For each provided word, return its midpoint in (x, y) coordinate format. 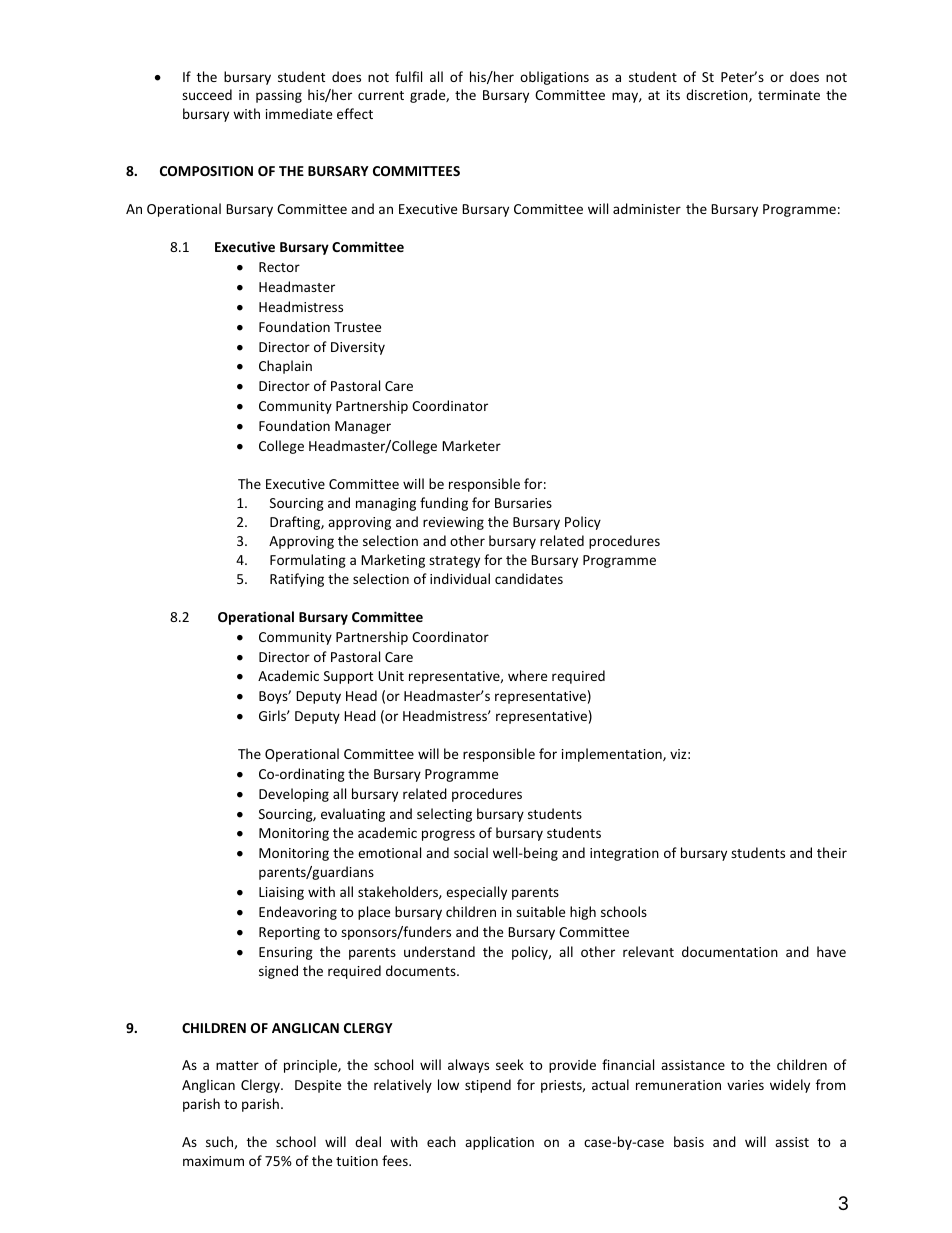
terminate (789, 95)
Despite (318, 1086)
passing (279, 96)
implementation (613, 755)
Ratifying (297, 580)
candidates (529, 578)
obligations (554, 78)
